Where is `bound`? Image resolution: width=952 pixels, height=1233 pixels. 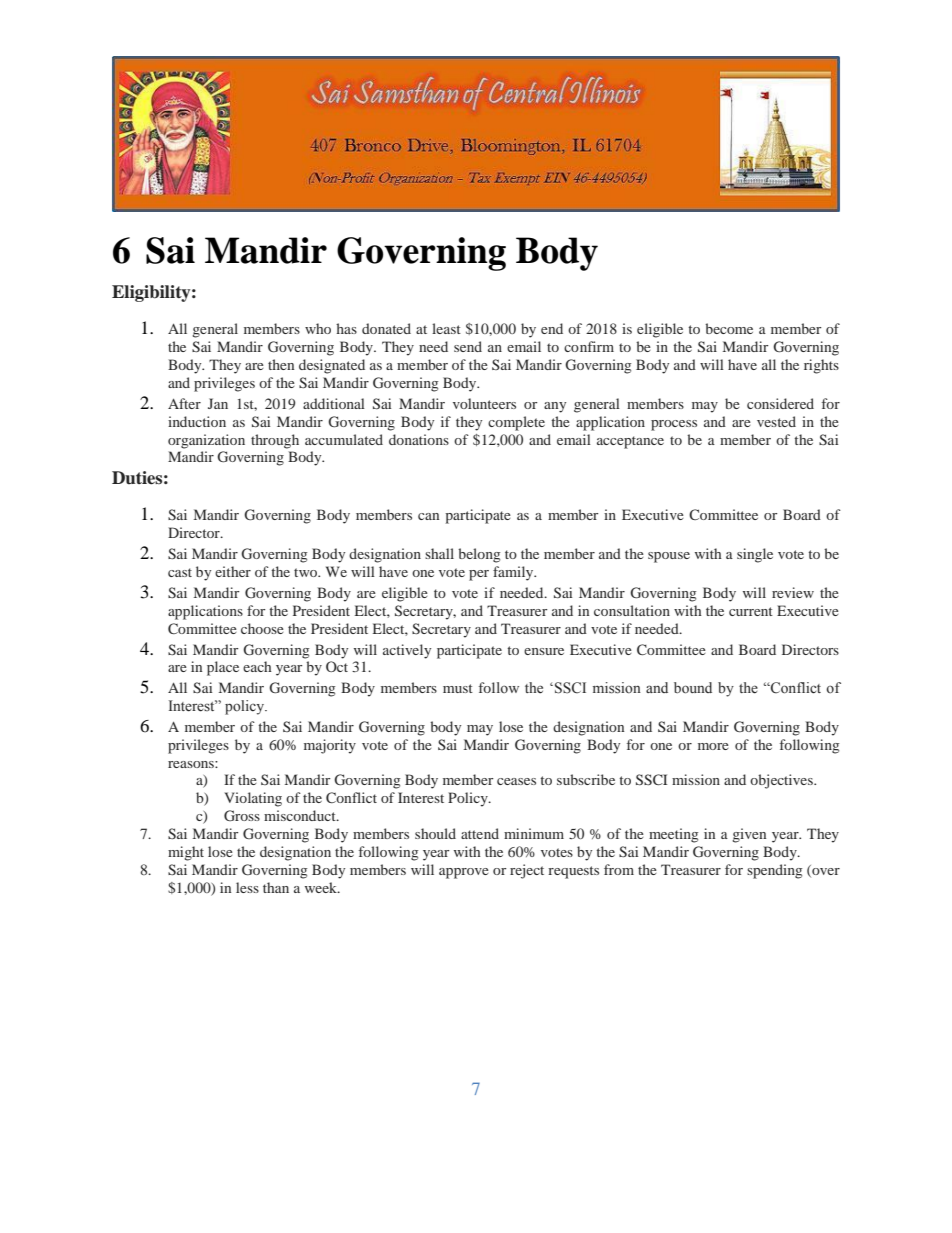
bound is located at coordinates (693, 688).
